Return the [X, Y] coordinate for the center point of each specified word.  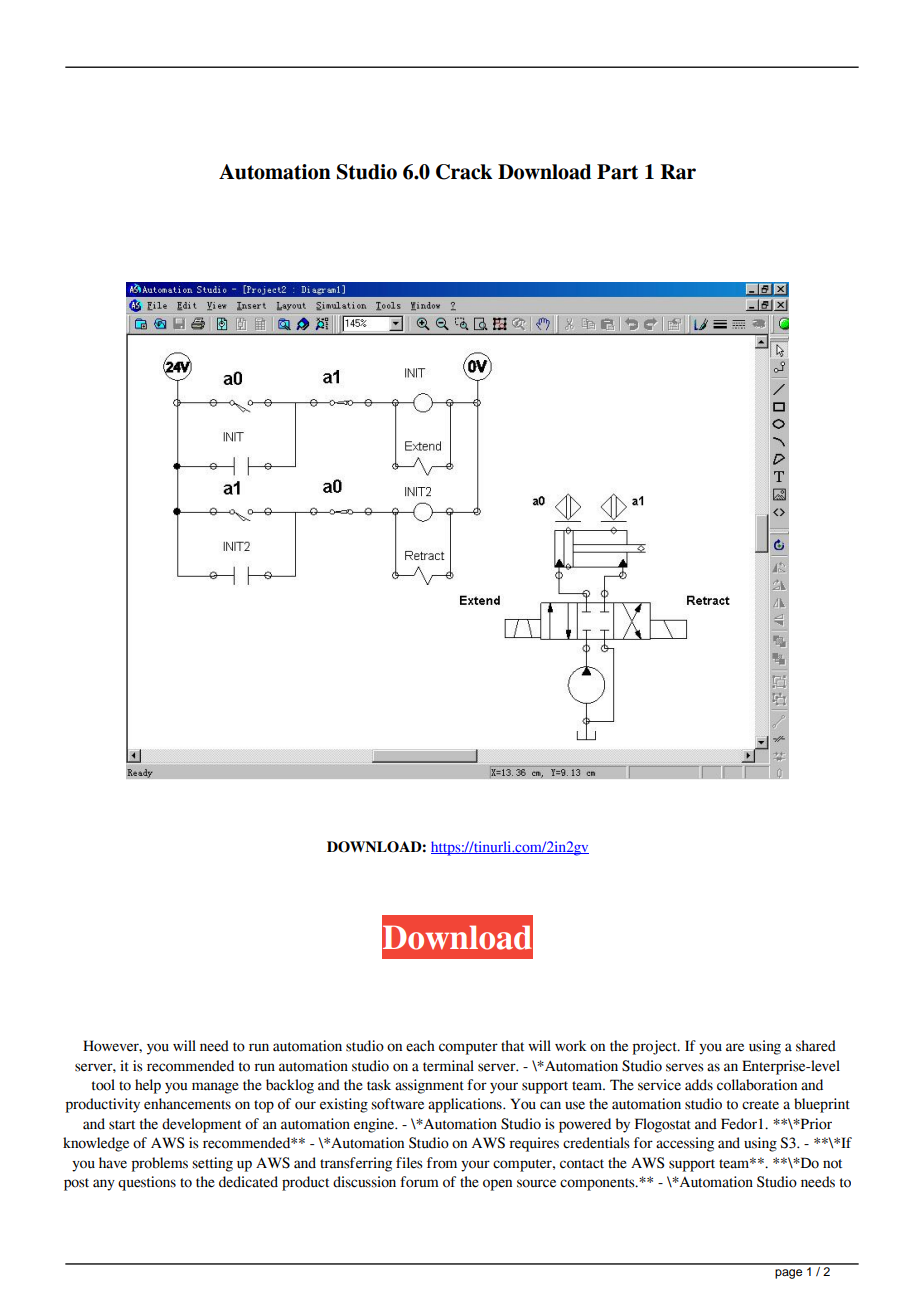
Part [617, 172]
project [656, 1047]
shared [816, 1046]
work [571, 1046]
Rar [678, 172]
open [497, 1185]
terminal [448, 1066]
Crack [464, 172]
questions [147, 1183]
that [512, 1046]
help [148, 1086]
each [420, 1046]
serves [685, 1067]
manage [215, 1088]
